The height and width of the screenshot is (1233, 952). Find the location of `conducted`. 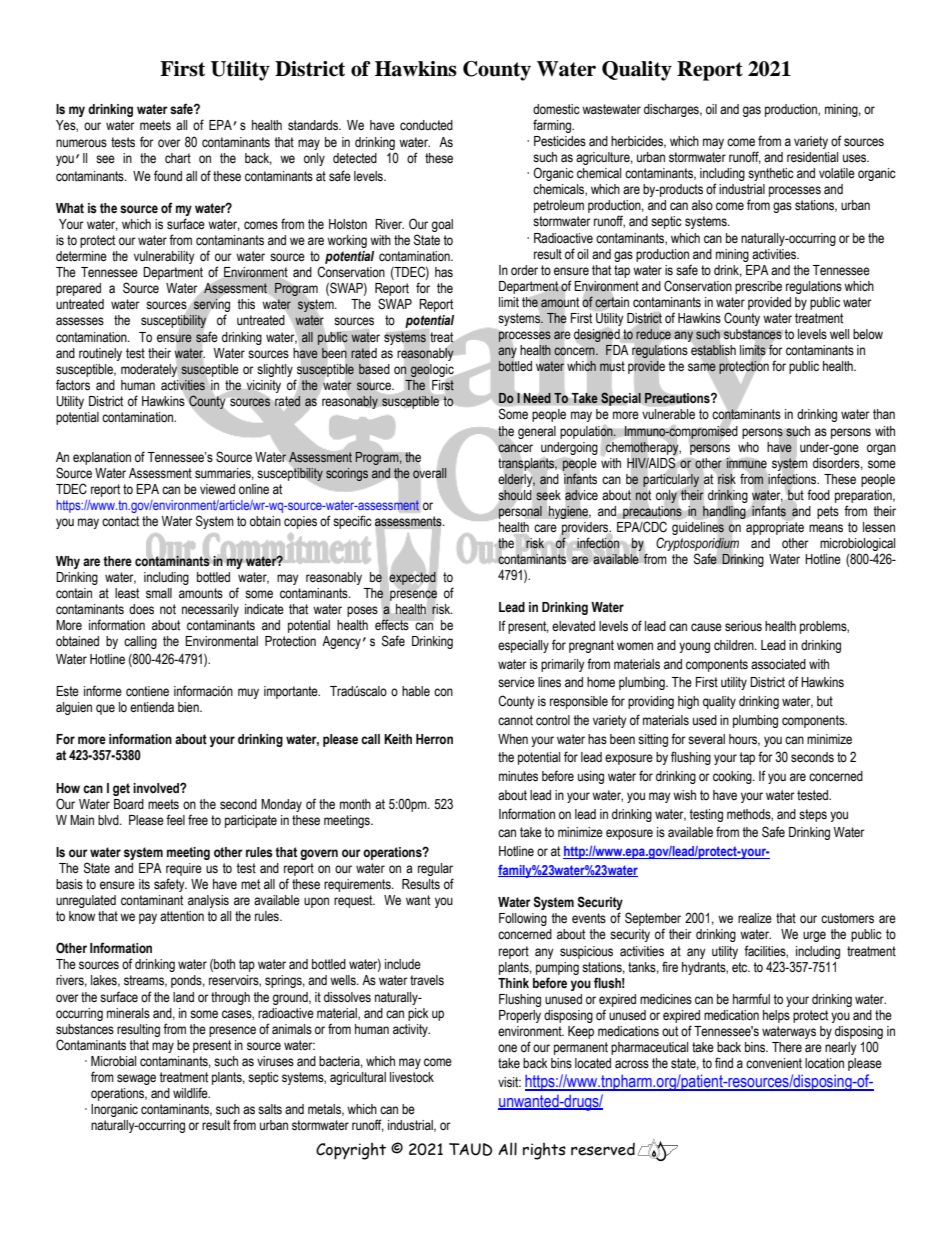

conducted is located at coordinates (426, 125).
